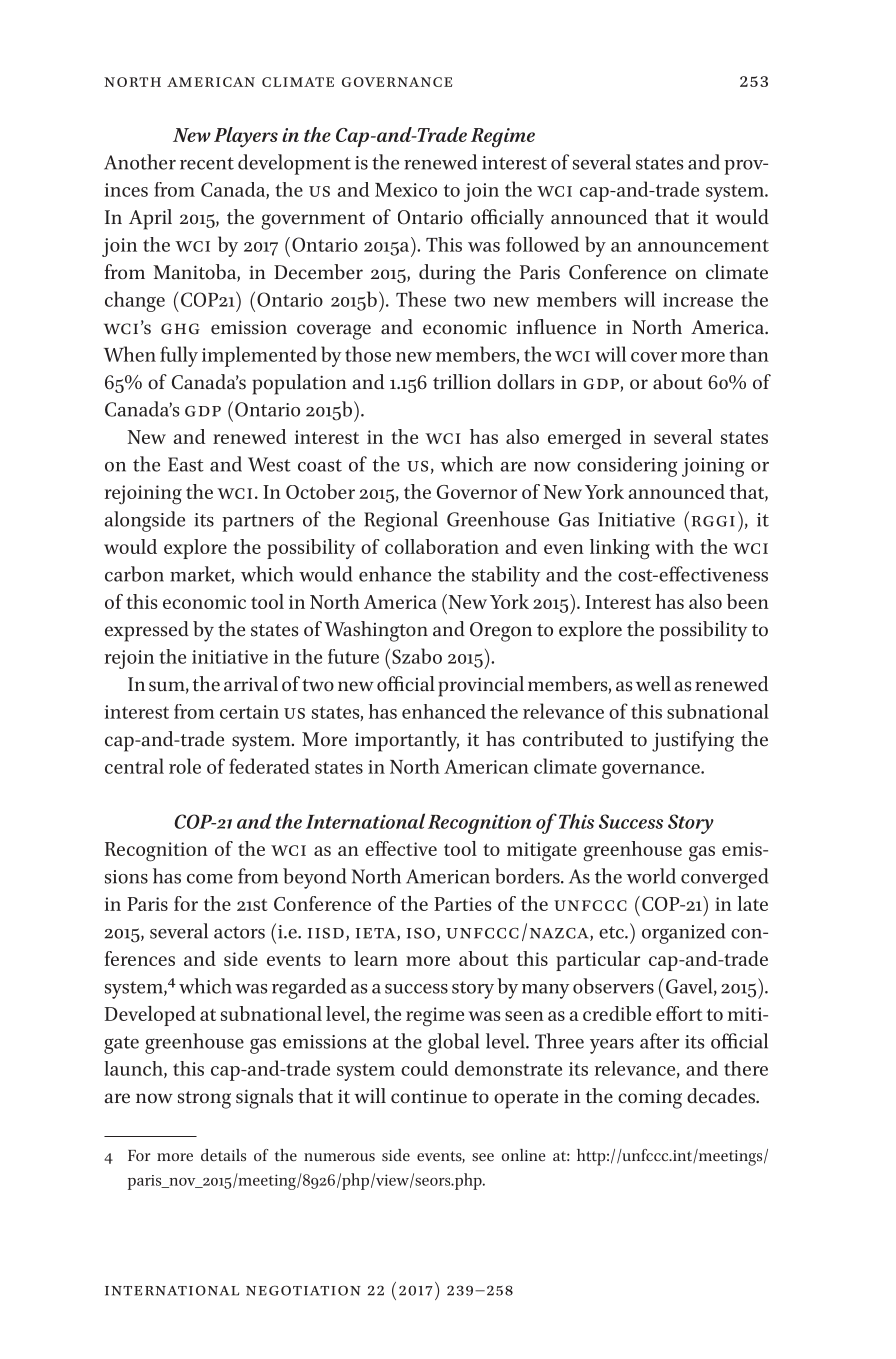  Describe the element at coordinates (523, 1155) in the screenshot. I see `online` at that location.
